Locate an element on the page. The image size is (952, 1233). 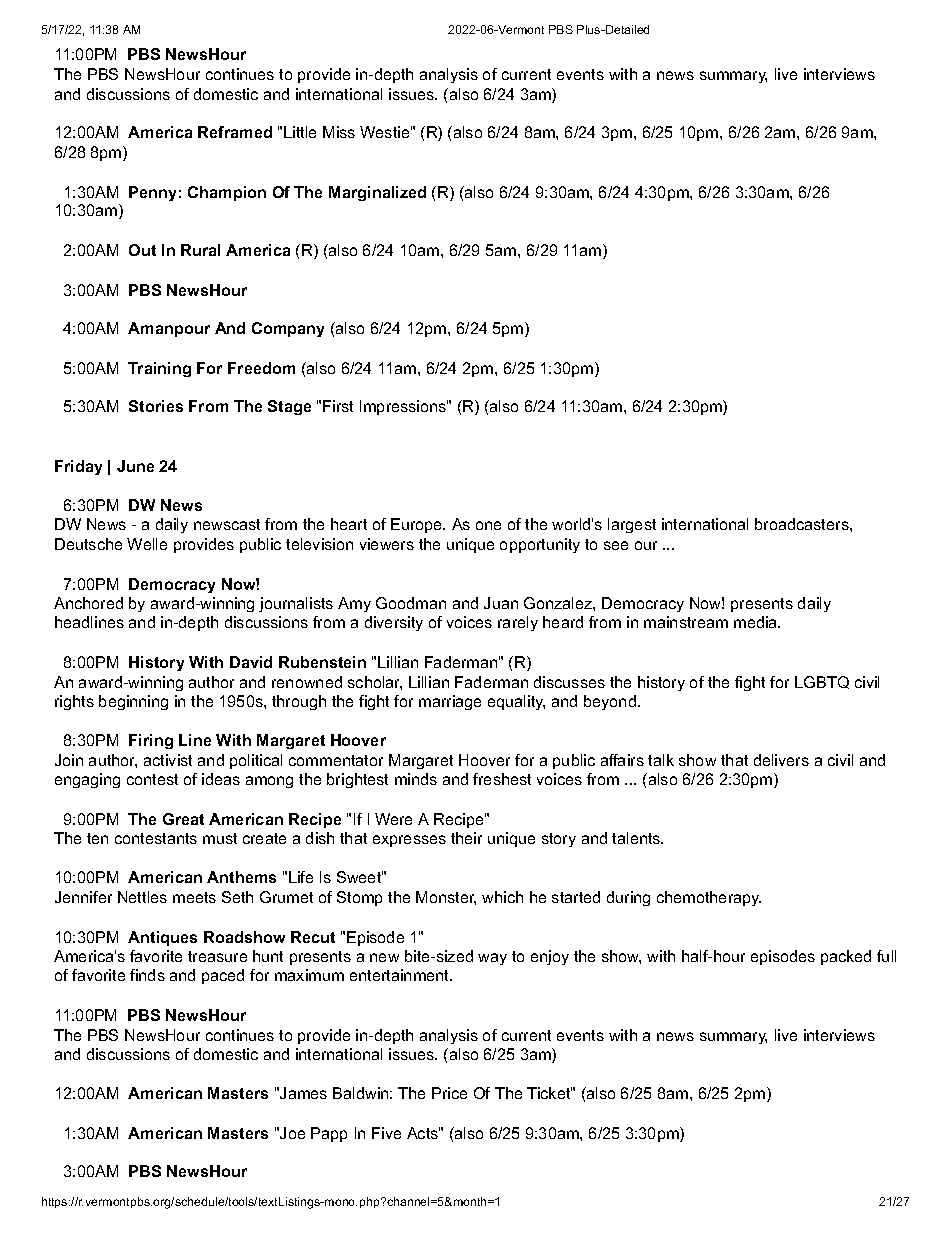
Nettles is located at coordinates (142, 897).
